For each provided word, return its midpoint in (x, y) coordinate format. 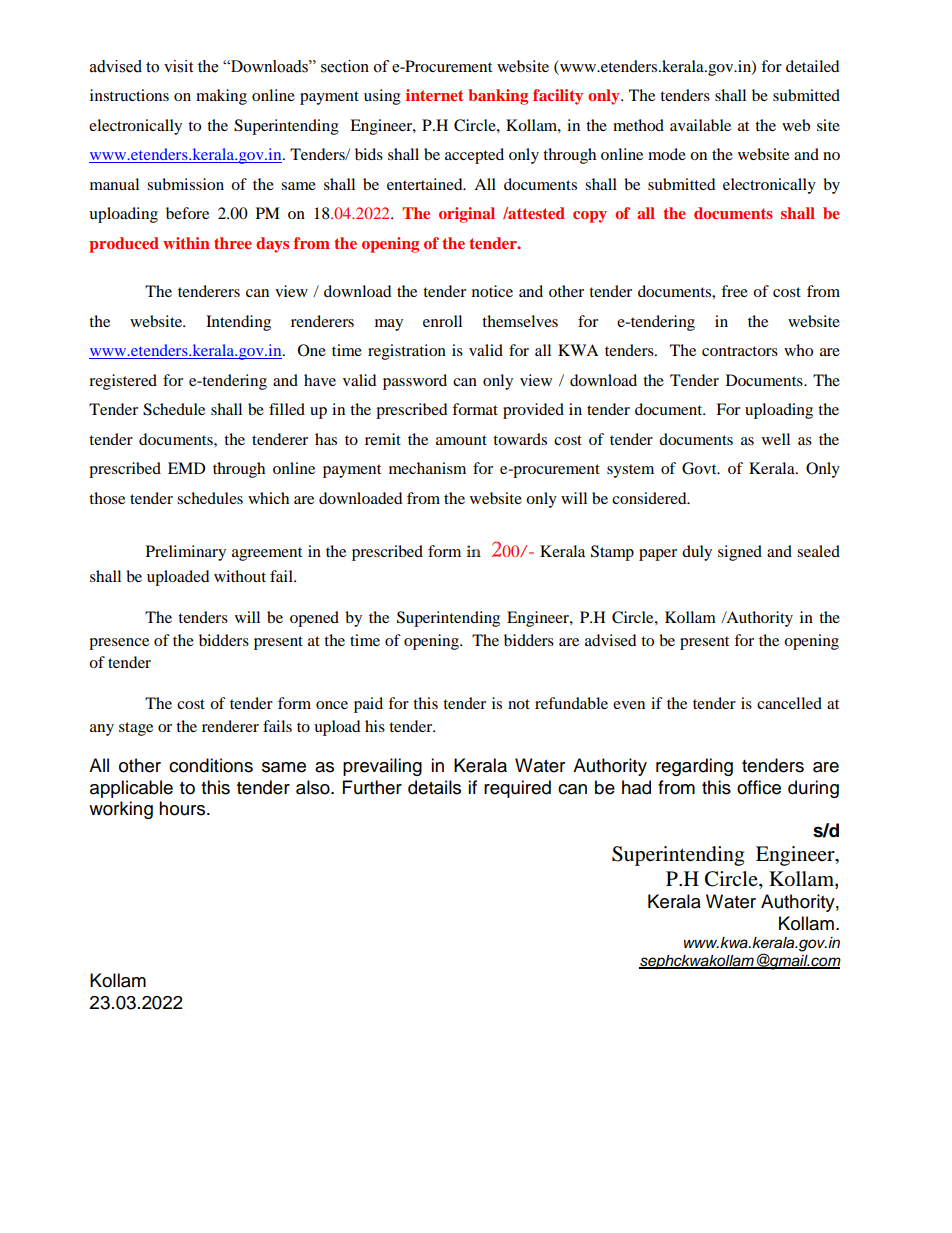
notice (492, 291)
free (734, 291)
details (434, 787)
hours (183, 808)
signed (740, 553)
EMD (187, 468)
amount (461, 440)
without (240, 576)
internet (435, 95)
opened (314, 619)
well (776, 439)
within (186, 243)
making (221, 97)
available (700, 125)
